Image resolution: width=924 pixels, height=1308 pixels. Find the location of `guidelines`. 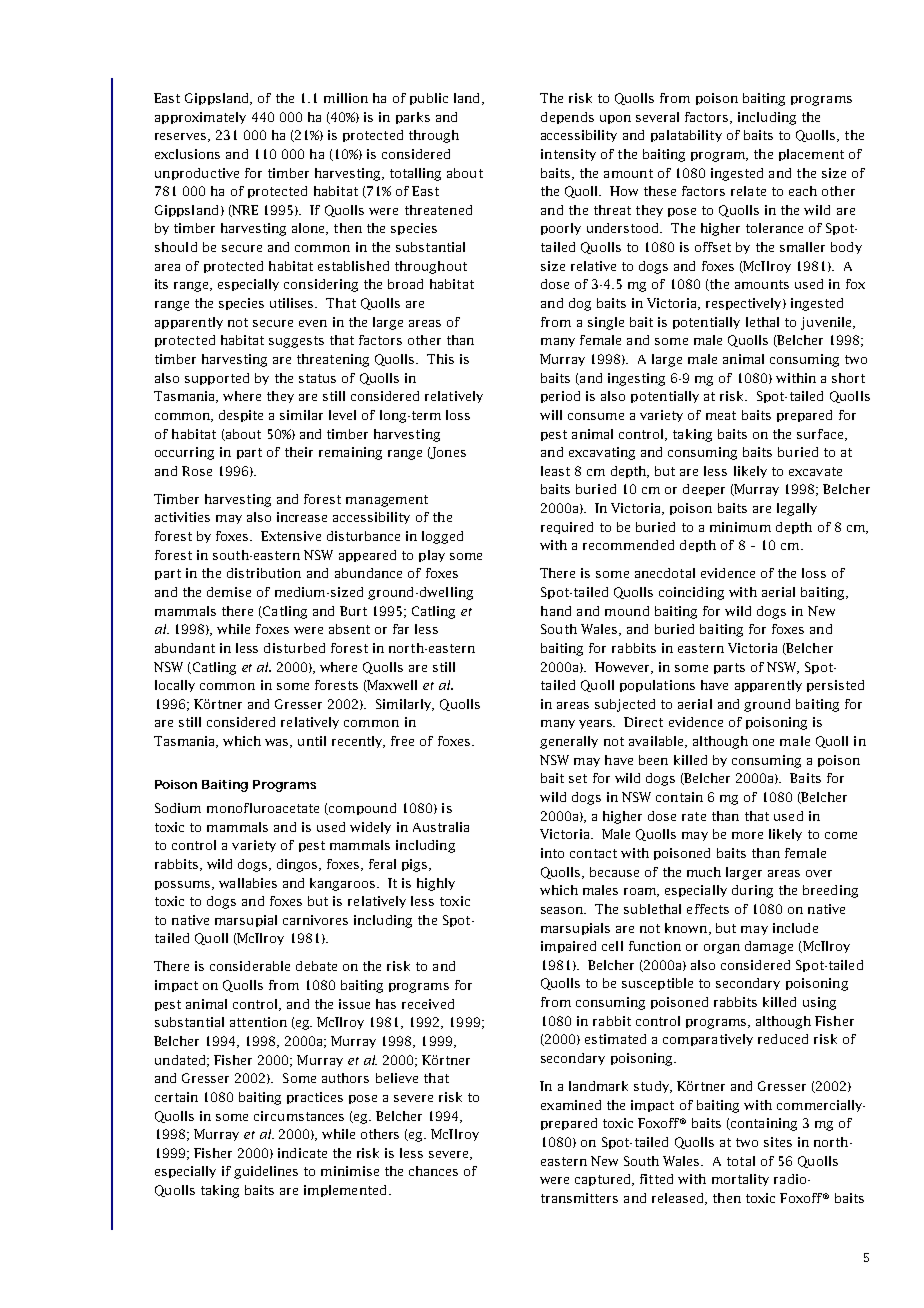

guidelines is located at coordinates (266, 1172).
